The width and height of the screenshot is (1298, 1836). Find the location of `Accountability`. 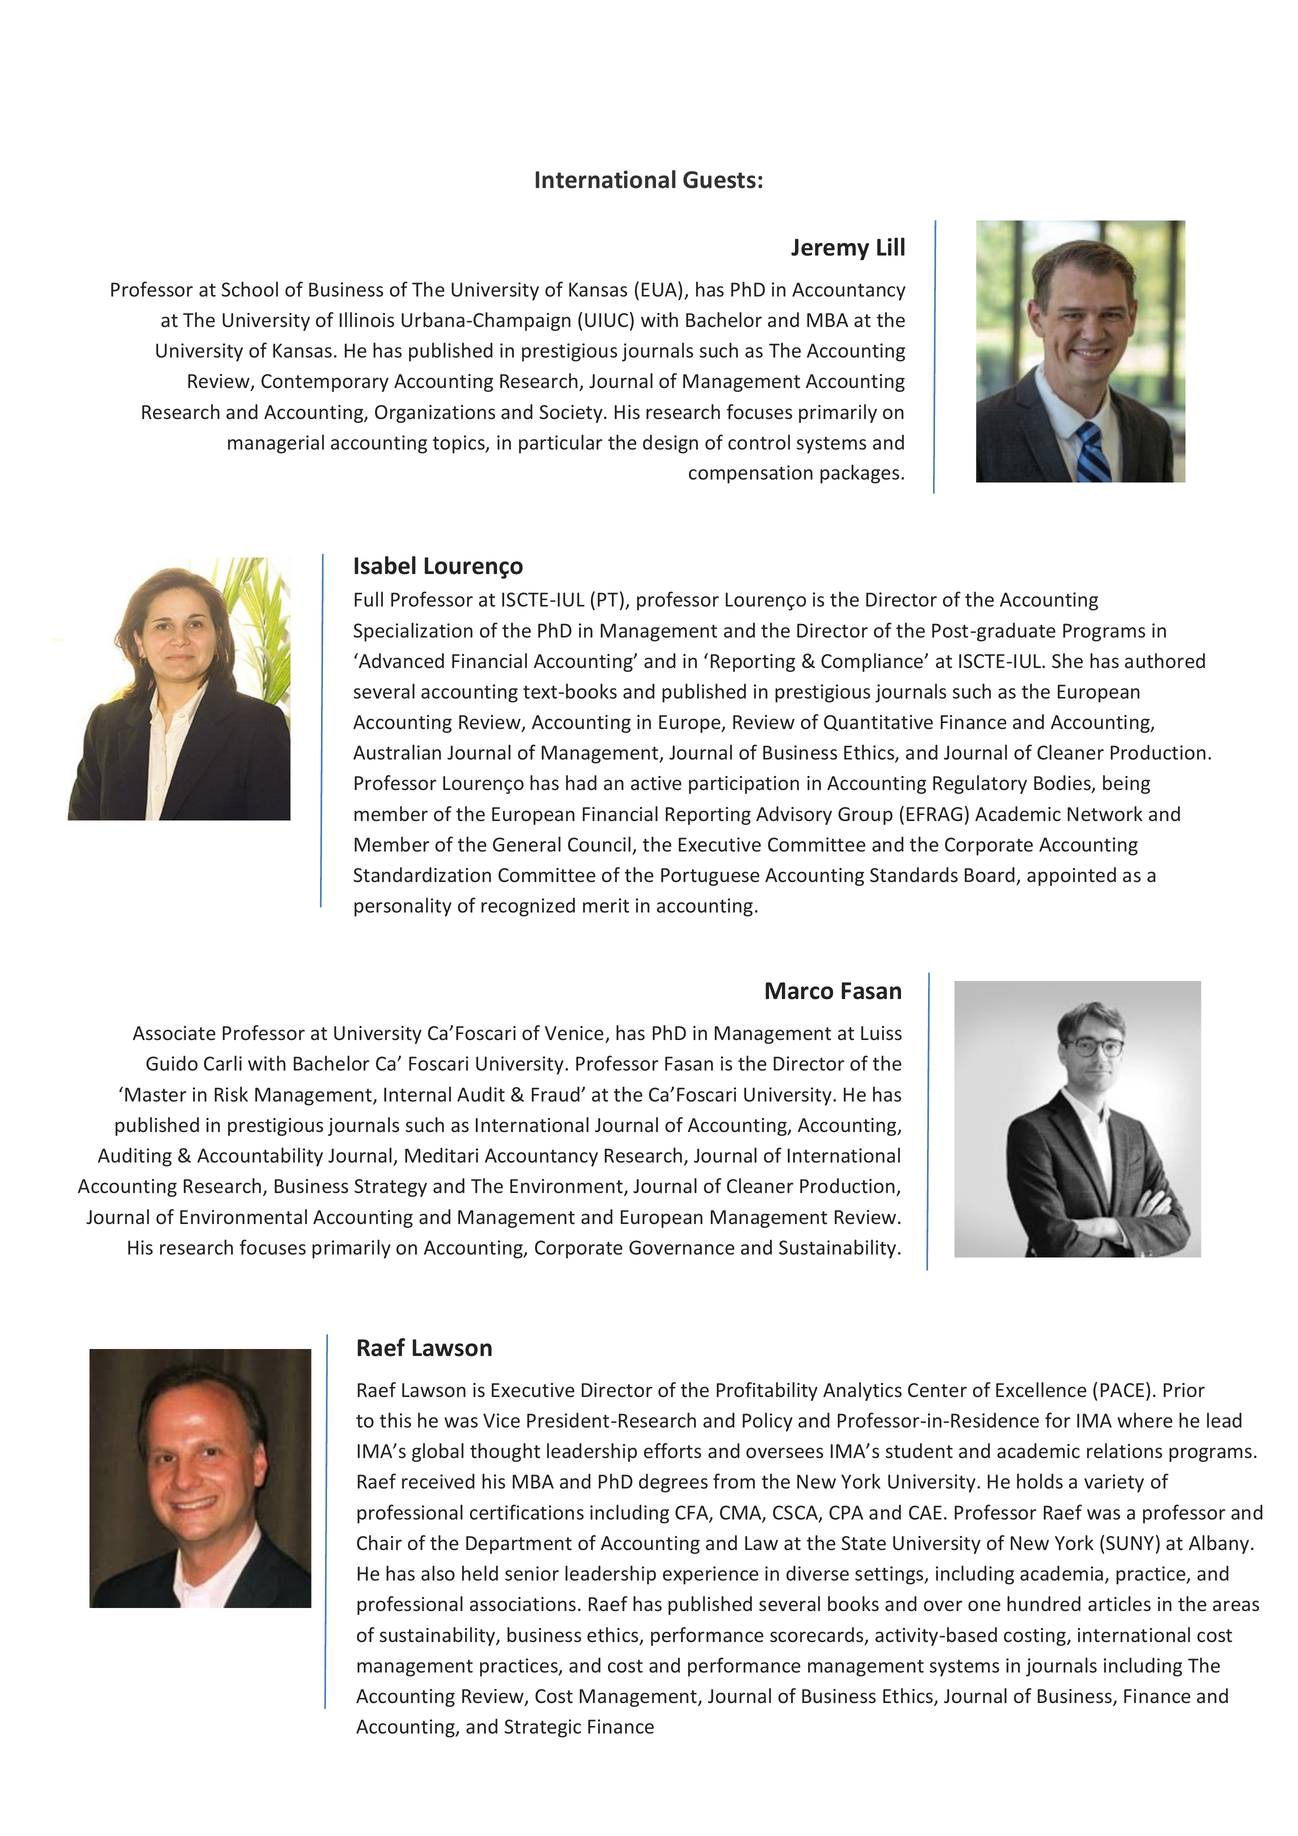

Accountability is located at coordinates (260, 1157).
